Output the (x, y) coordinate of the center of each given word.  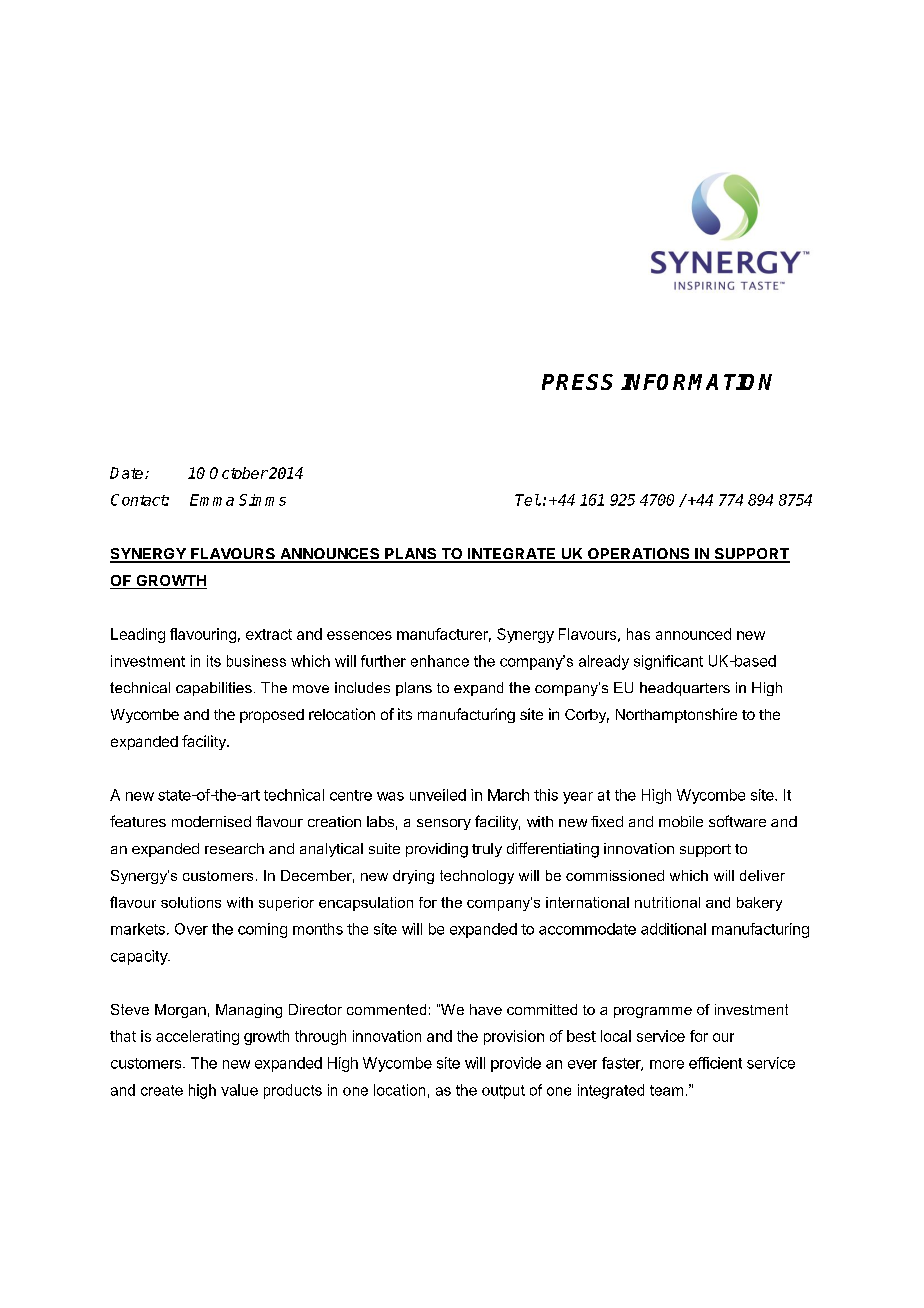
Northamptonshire (676, 715)
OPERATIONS (639, 555)
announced (693, 634)
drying (413, 877)
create (162, 1090)
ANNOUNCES (330, 555)
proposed (272, 716)
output (503, 1092)
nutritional (667, 902)
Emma (212, 500)
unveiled (438, 795)
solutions (191, 902)
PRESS (577, 382)
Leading (138, 635)
